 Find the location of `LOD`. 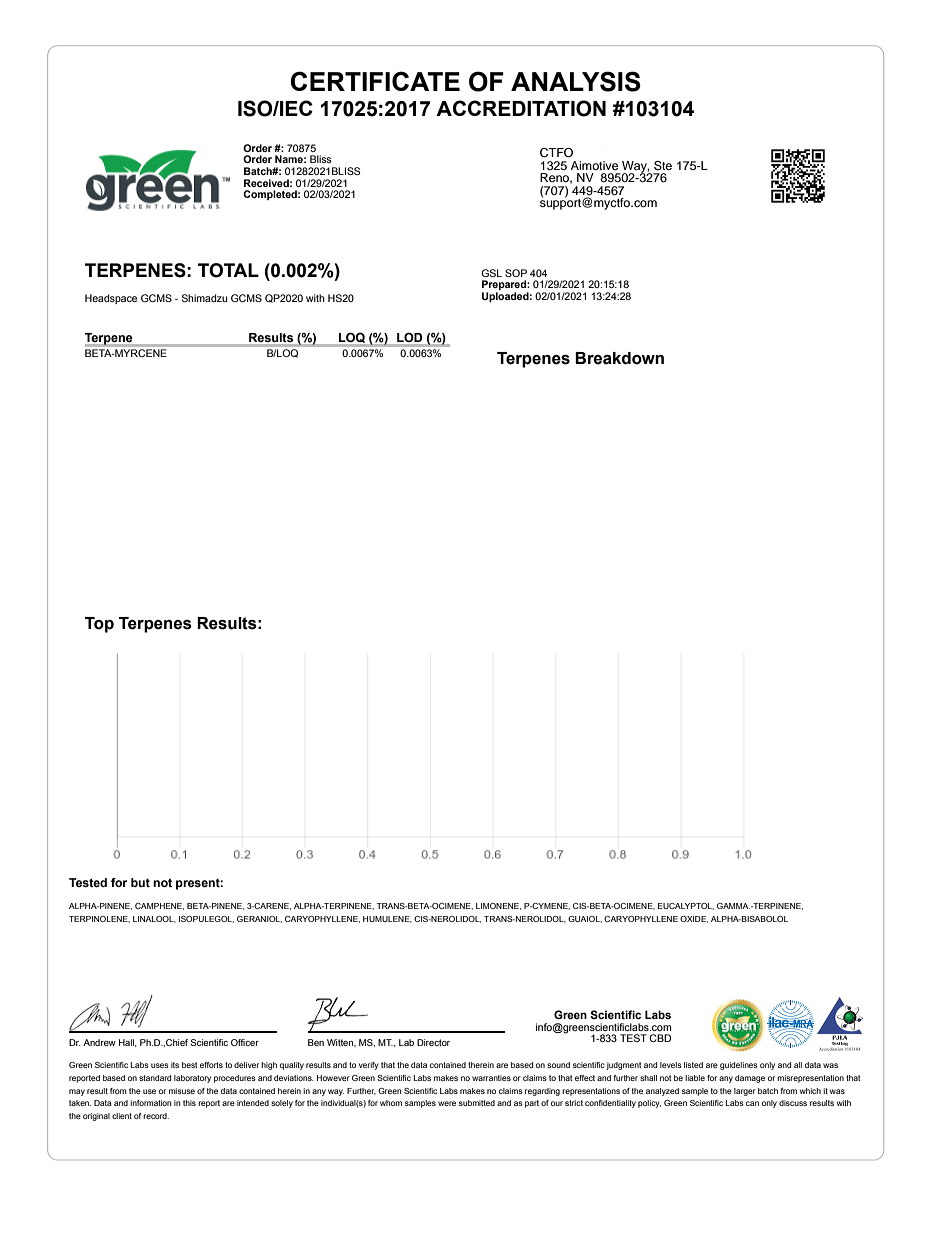

LOD is located at coordinates (409, 337).
